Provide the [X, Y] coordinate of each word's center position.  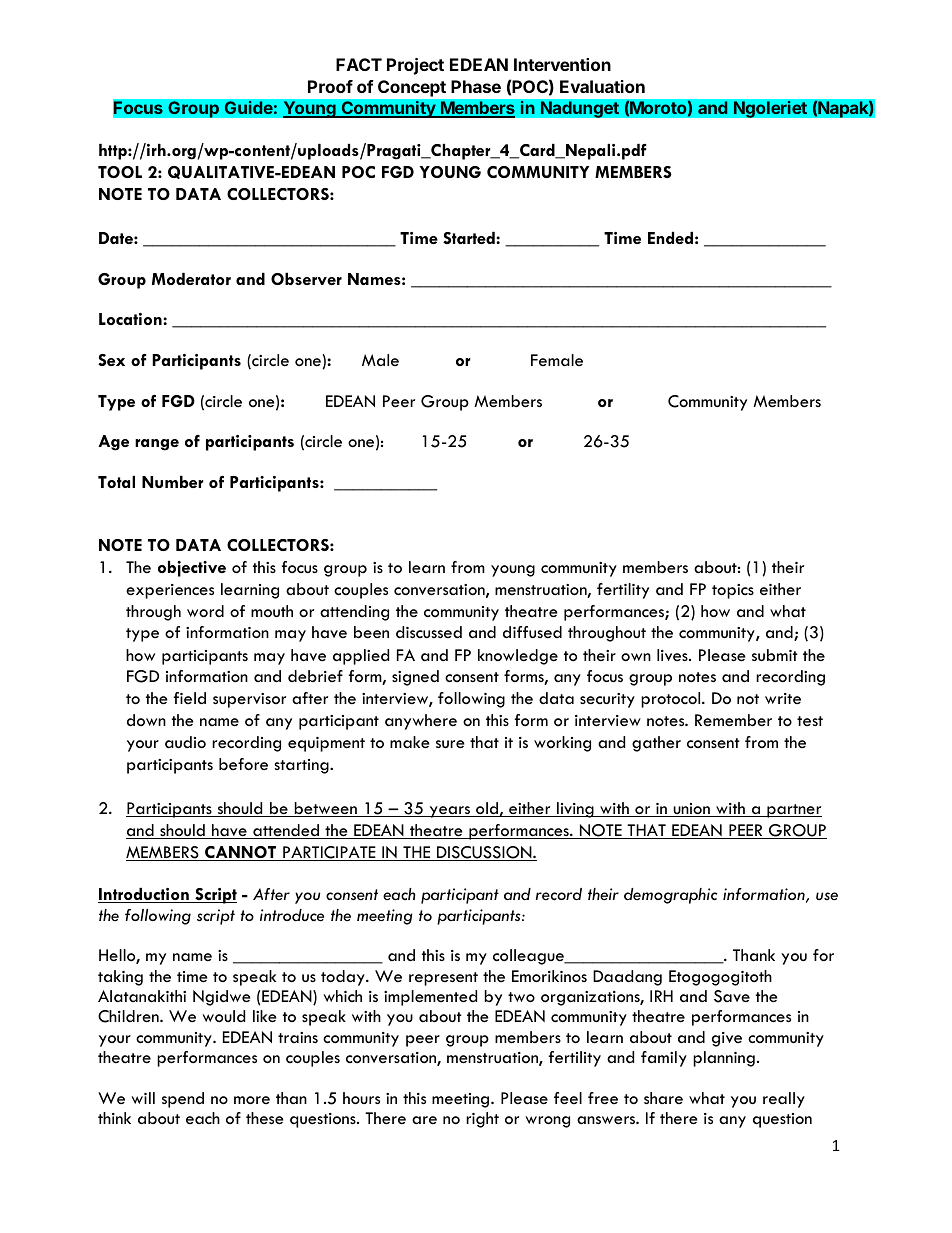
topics [733, 591]
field [189, 698]
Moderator [191, 279]
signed [415, 678]
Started [470, 238]
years [449, 812]
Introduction [144, 895]
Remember [733, 720]
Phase [476, 86]
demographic [670, 896]
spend [183, 1100]
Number [173, 481]
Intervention [562, 64]
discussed [429, 632]
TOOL [120, 172]
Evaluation [602, 86]
